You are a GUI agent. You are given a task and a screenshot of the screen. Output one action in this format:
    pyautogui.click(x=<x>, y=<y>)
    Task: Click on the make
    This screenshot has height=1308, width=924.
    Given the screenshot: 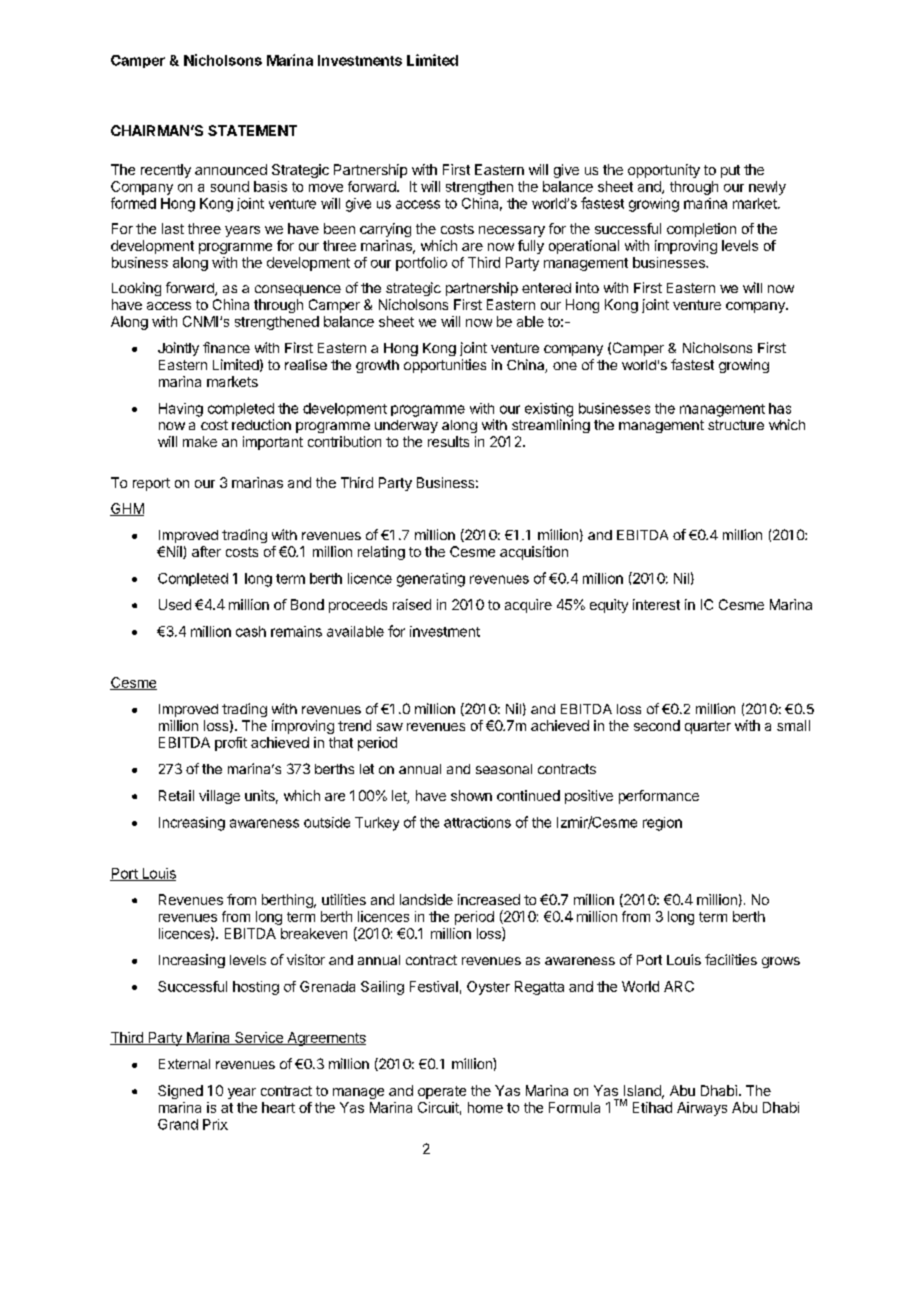 What is the action you would take?
    pyautogui.click(x=200, y=441)
